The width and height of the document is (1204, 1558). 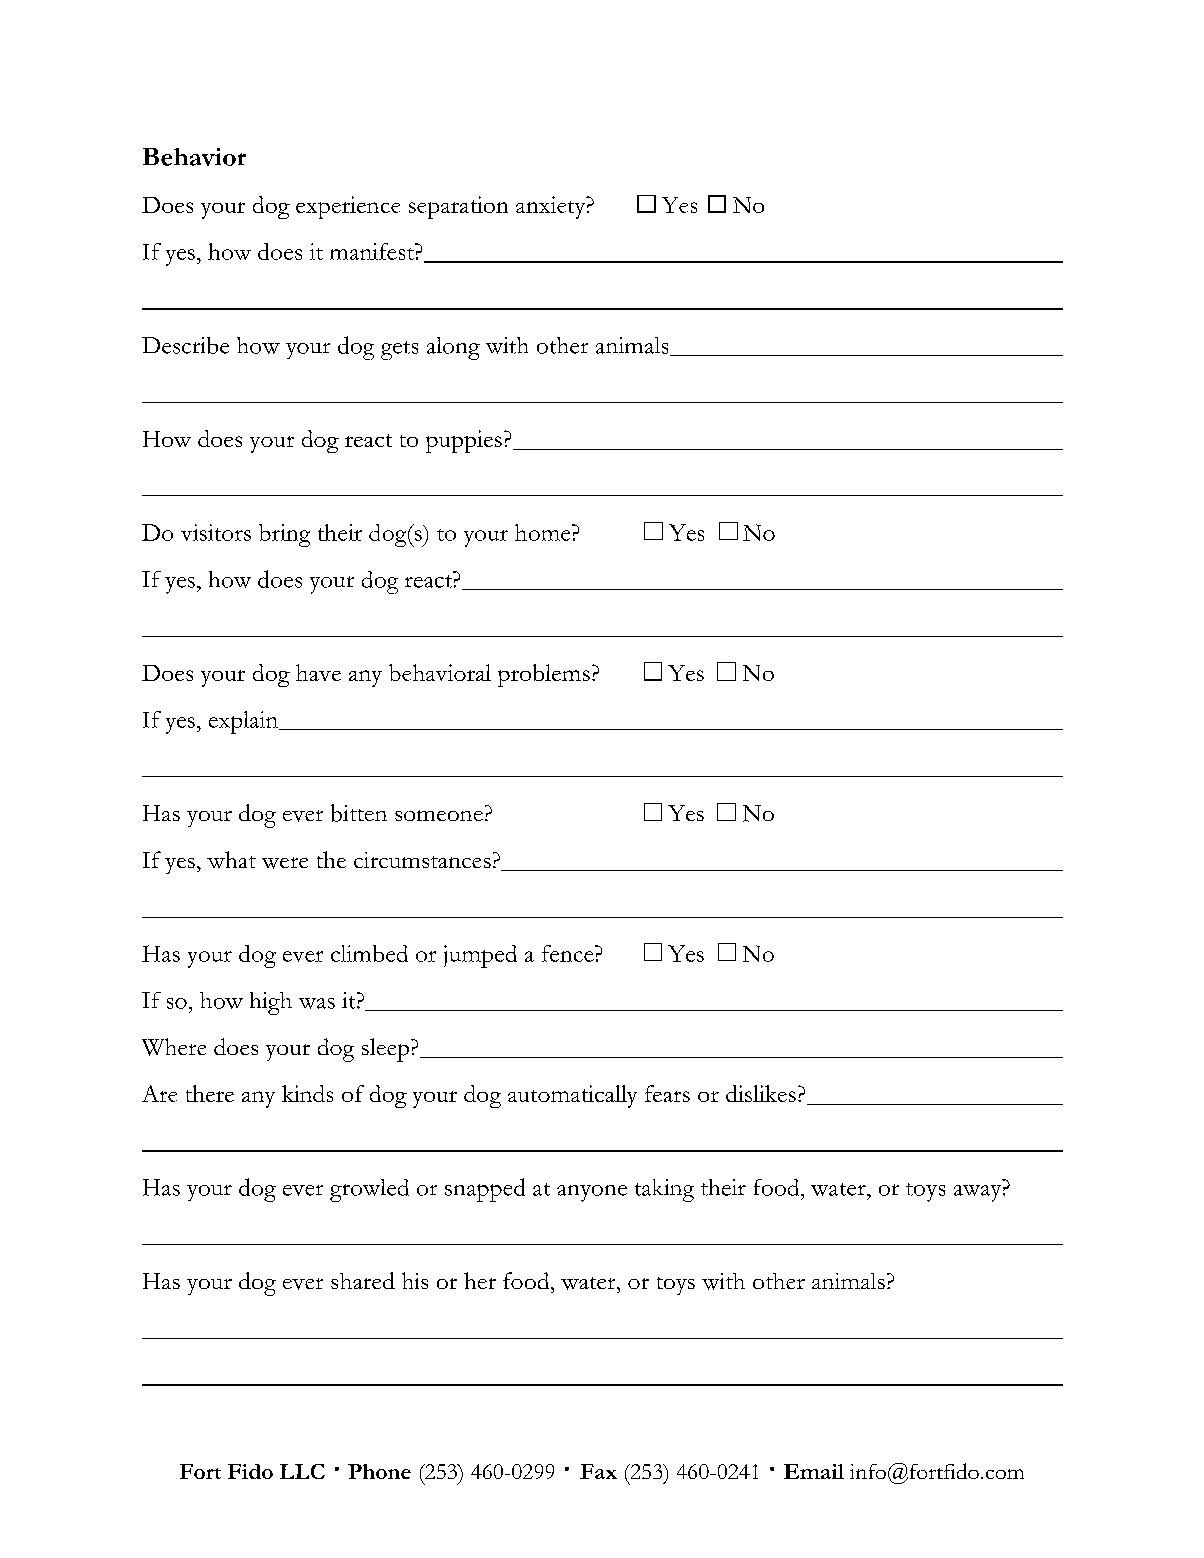 What do you see at coordinates (318, 672) in the document?
I see `have` at bounding box center [318, 672].
